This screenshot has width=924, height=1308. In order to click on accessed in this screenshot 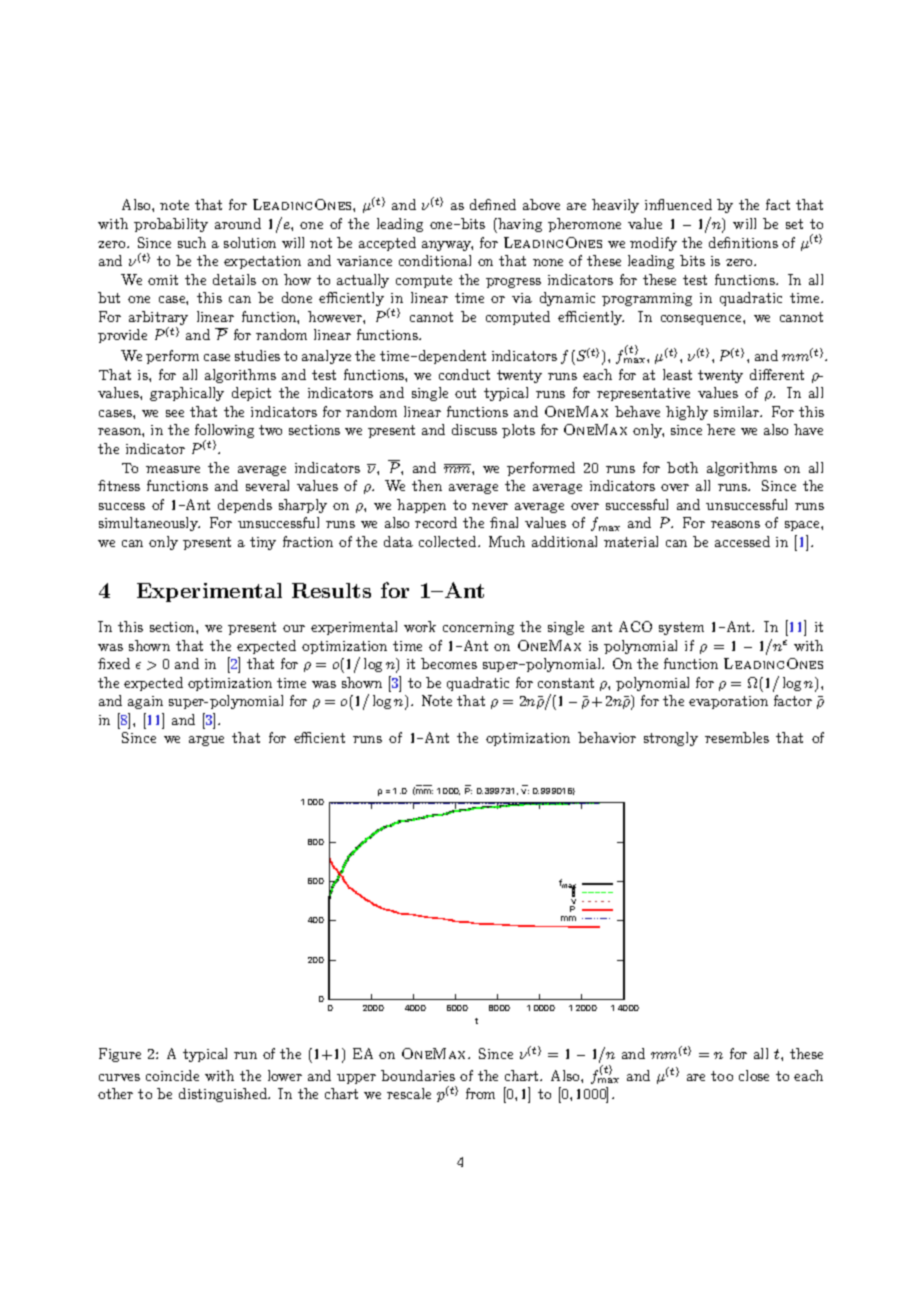, I will do `click(742, 541)`.
